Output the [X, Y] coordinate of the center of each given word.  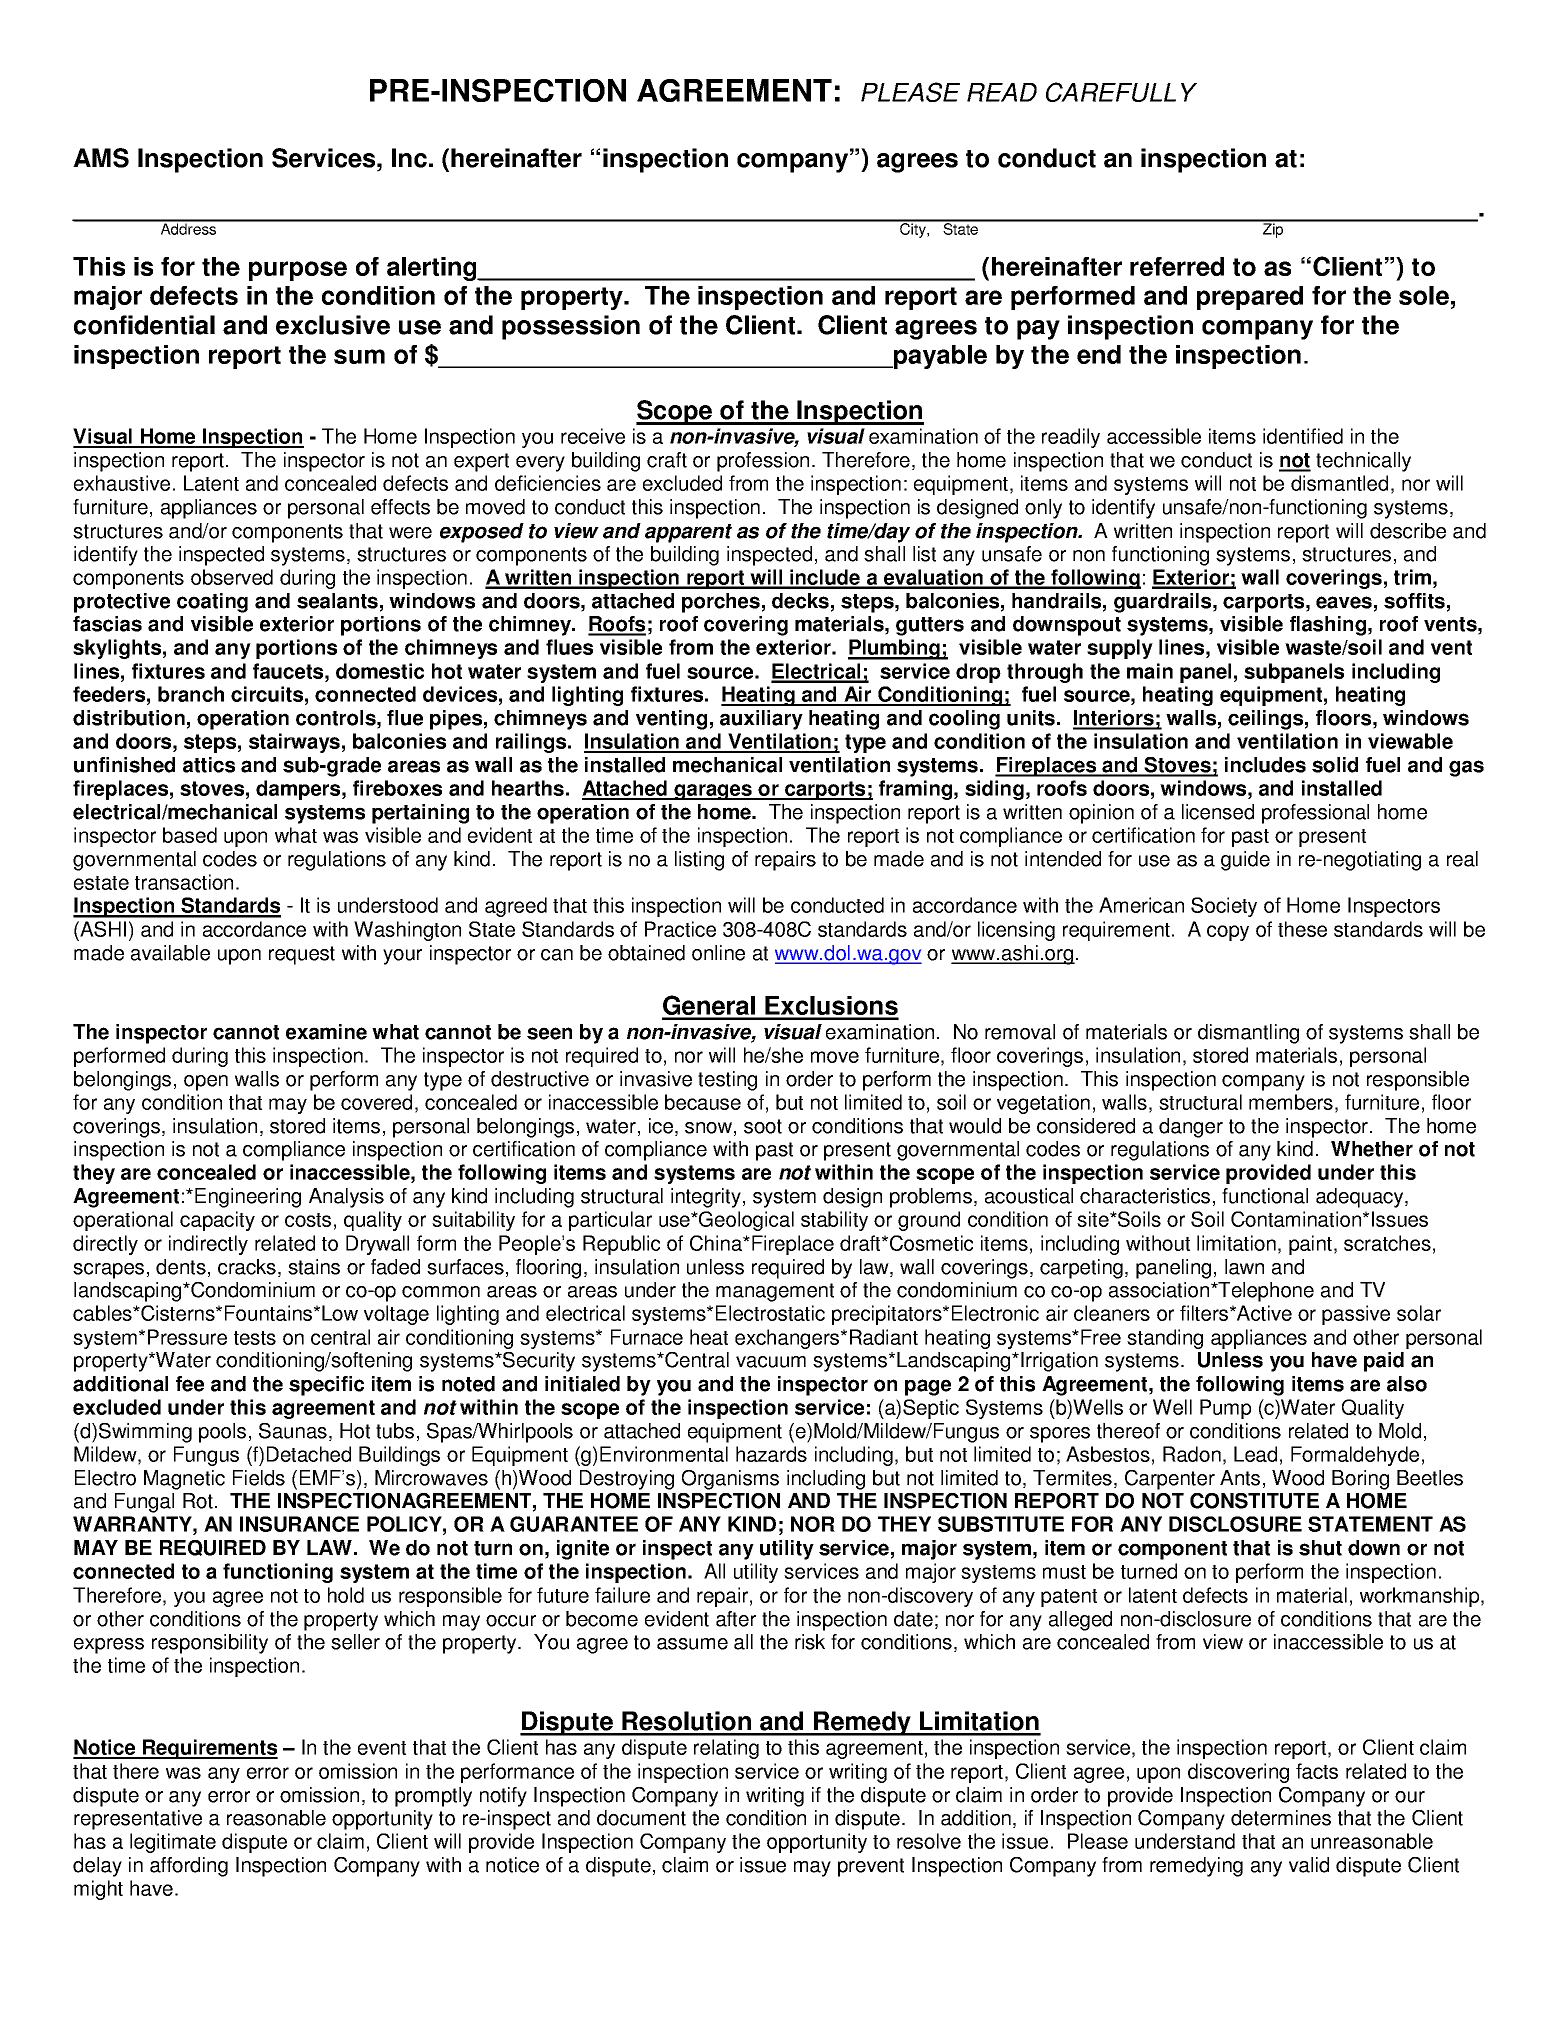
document [641, 1818]
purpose [298, 271]
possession [571, 327]
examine [326, 1032]
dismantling [1248, 1034]
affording [189, 1867]
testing [727, 1081]
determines [1281, 1818]
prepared [1250, 298]
